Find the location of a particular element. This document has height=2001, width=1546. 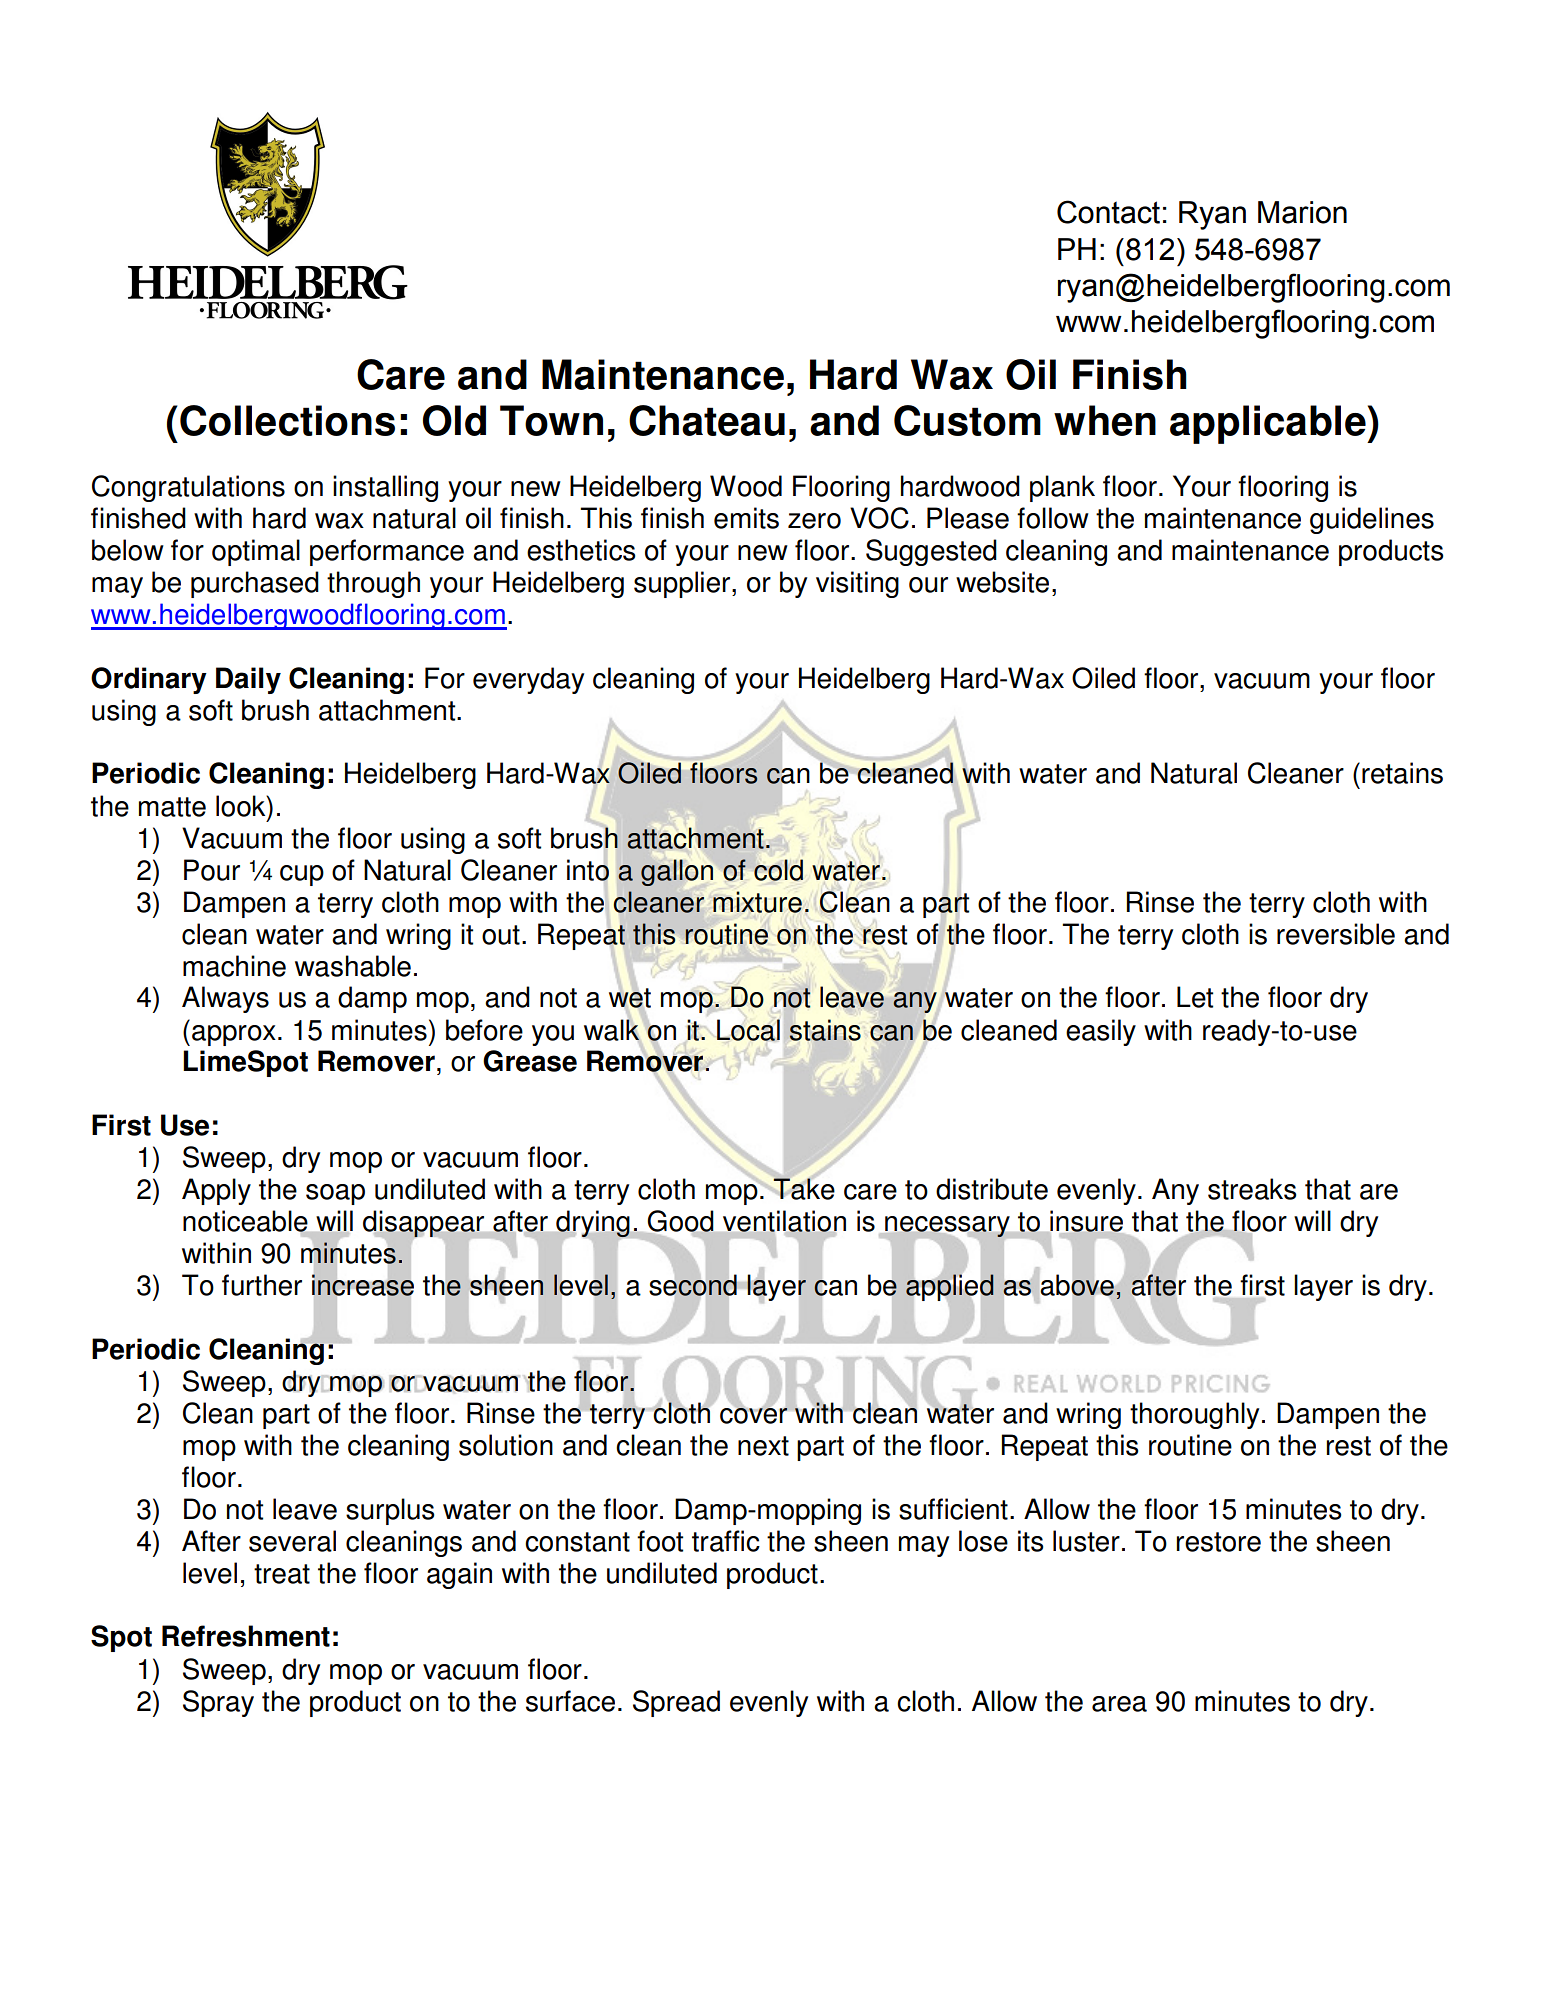

retains is located at coordinates (1402, 773).
